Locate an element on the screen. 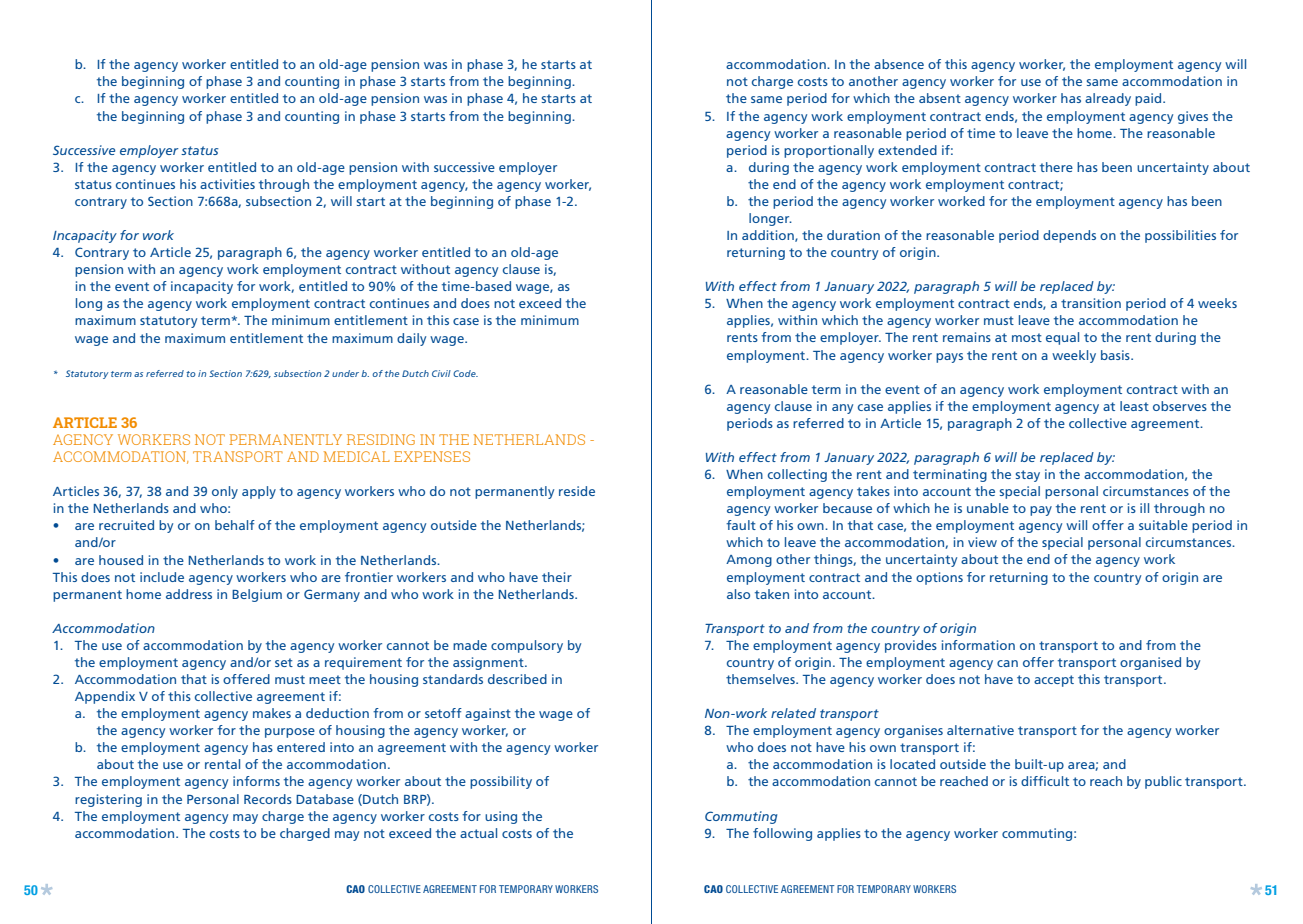 This screenshot has width=1303, height=924. also is located at coordinates (738, 594).
